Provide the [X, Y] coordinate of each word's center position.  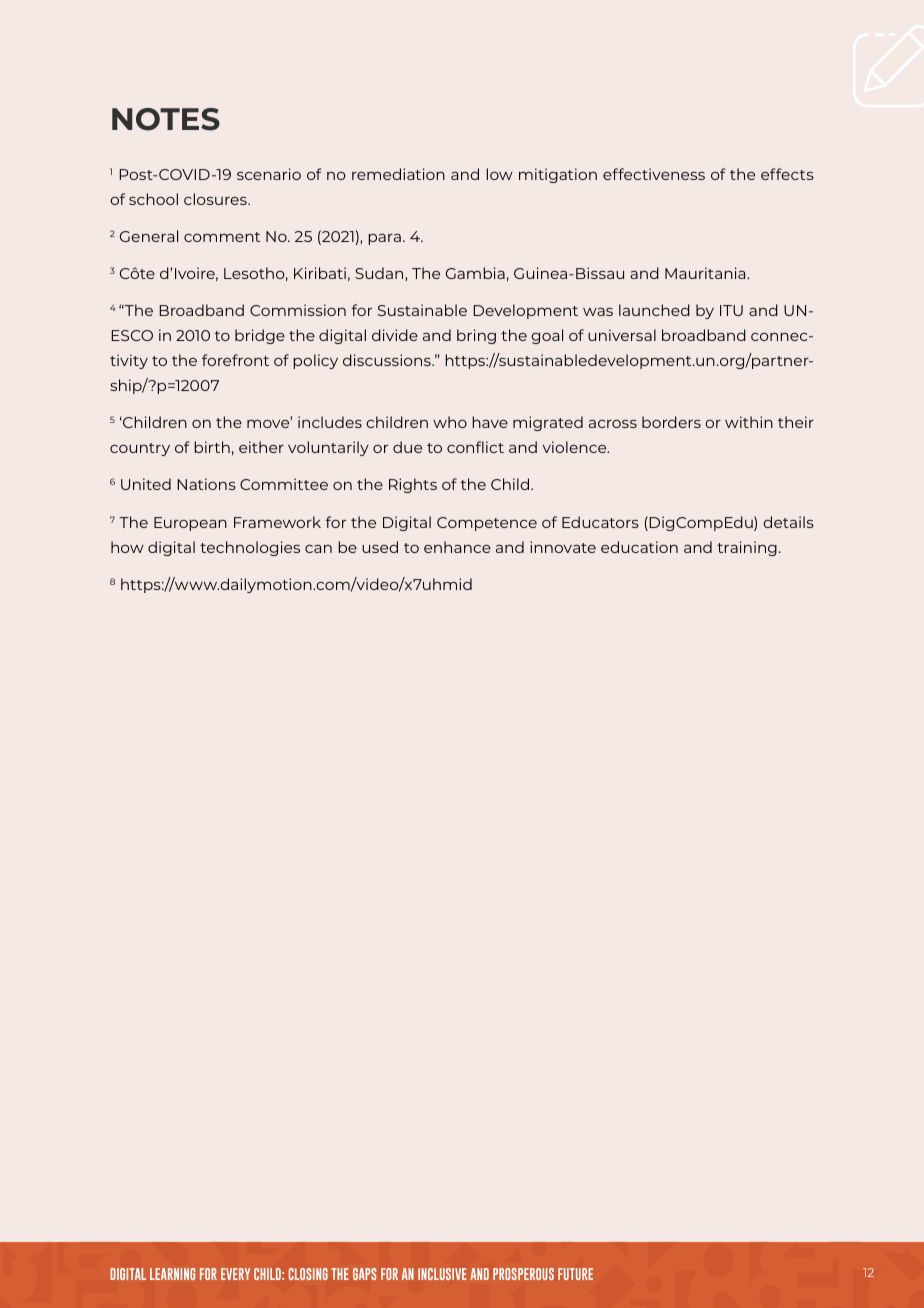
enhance [457, 547]
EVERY [235, 1274]
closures [216, 199]
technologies [250, 548]
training [747, 548]
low [499, 174]
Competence [487, 524]
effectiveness [654, 174]
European [190, 524]
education [639, 547]
